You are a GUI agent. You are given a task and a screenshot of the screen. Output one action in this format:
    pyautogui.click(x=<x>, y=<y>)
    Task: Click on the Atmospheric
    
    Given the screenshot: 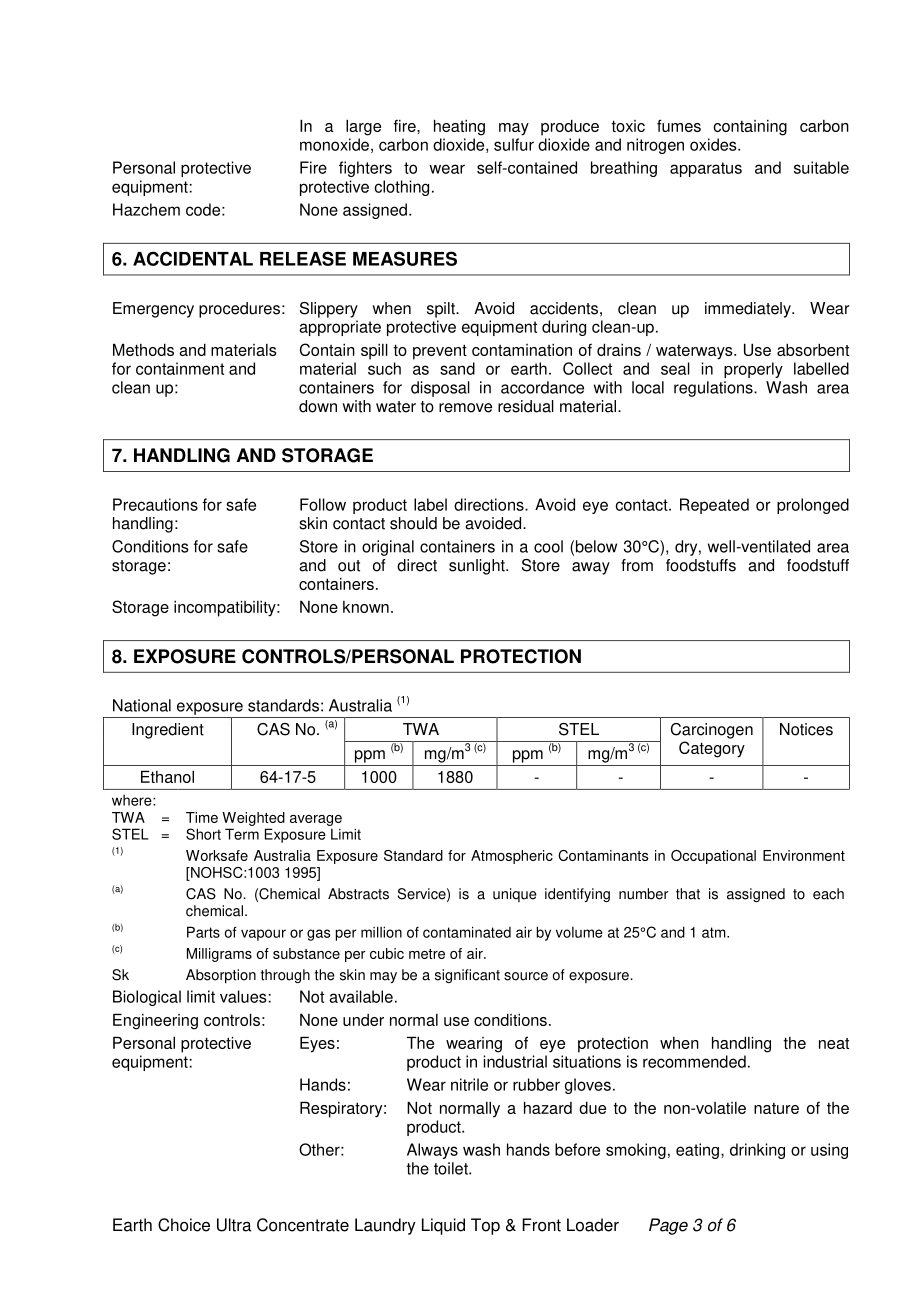 What is the action you would take?
    pyautogui.click(x=512, y=857)
